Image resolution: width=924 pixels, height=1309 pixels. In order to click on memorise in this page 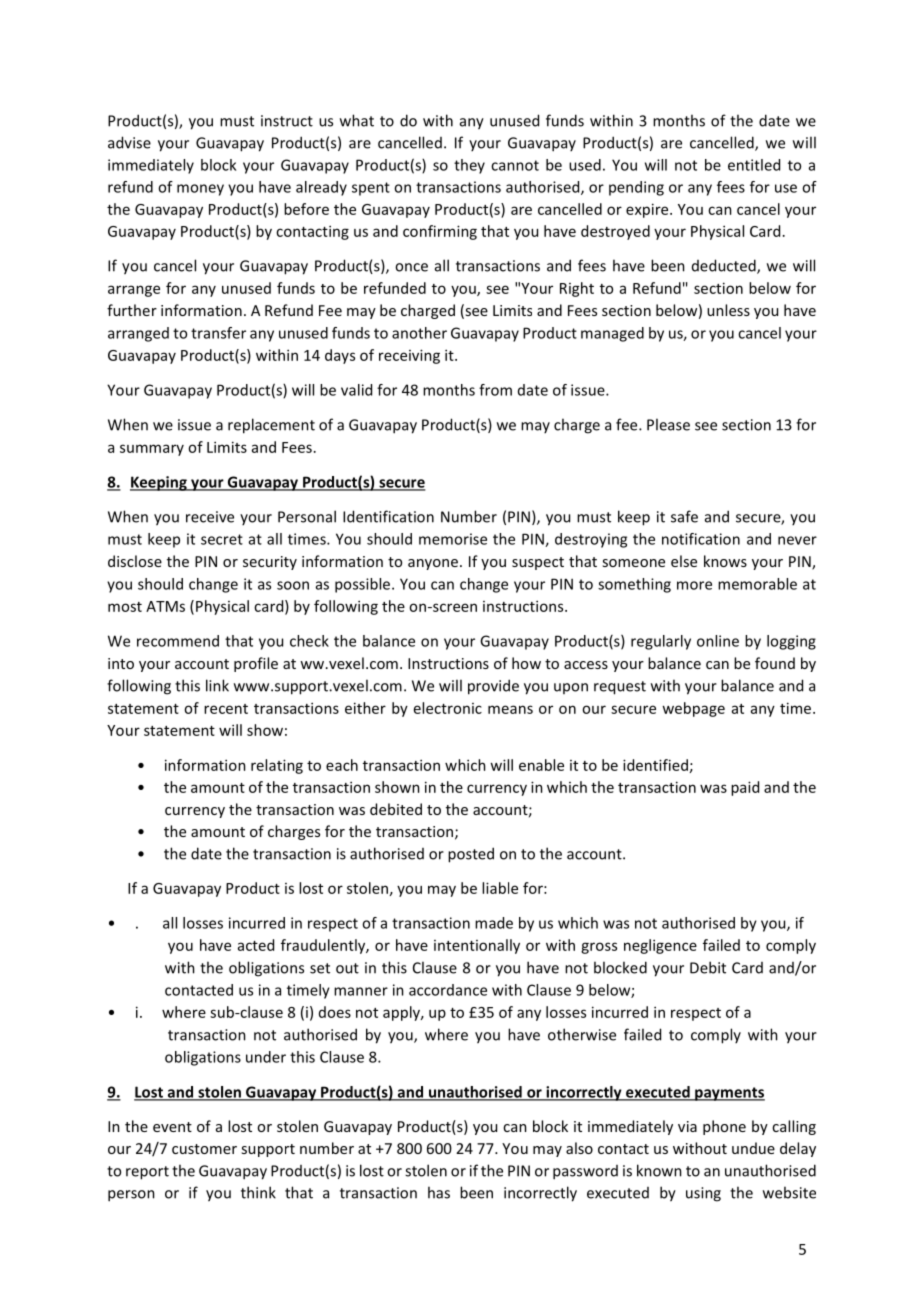, I will do `click(453, 539)`.
